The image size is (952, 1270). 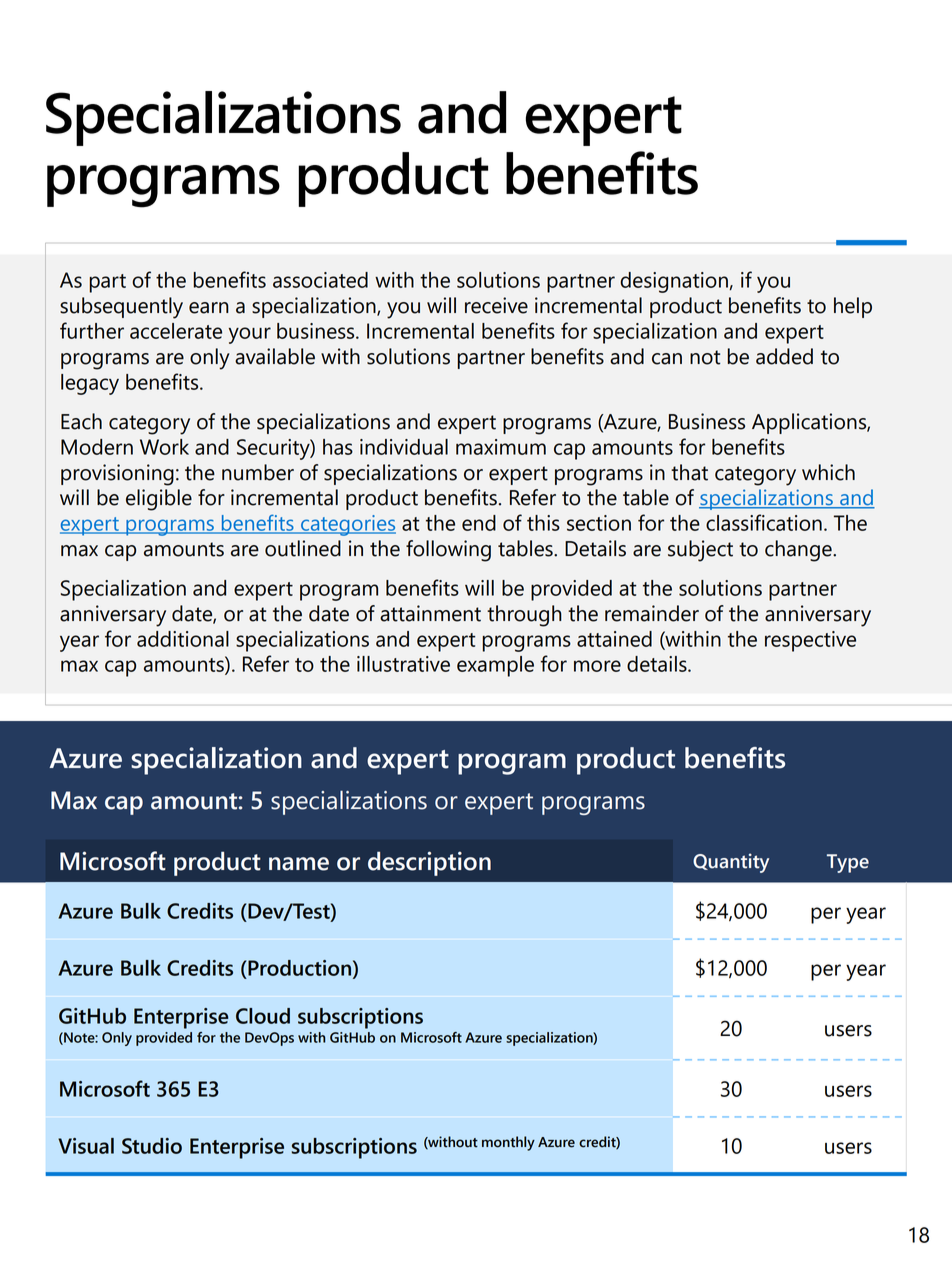 What do you see at coordinates (853, 307) in the screenshot?
I see `help` at bounding box center [853, 307].
